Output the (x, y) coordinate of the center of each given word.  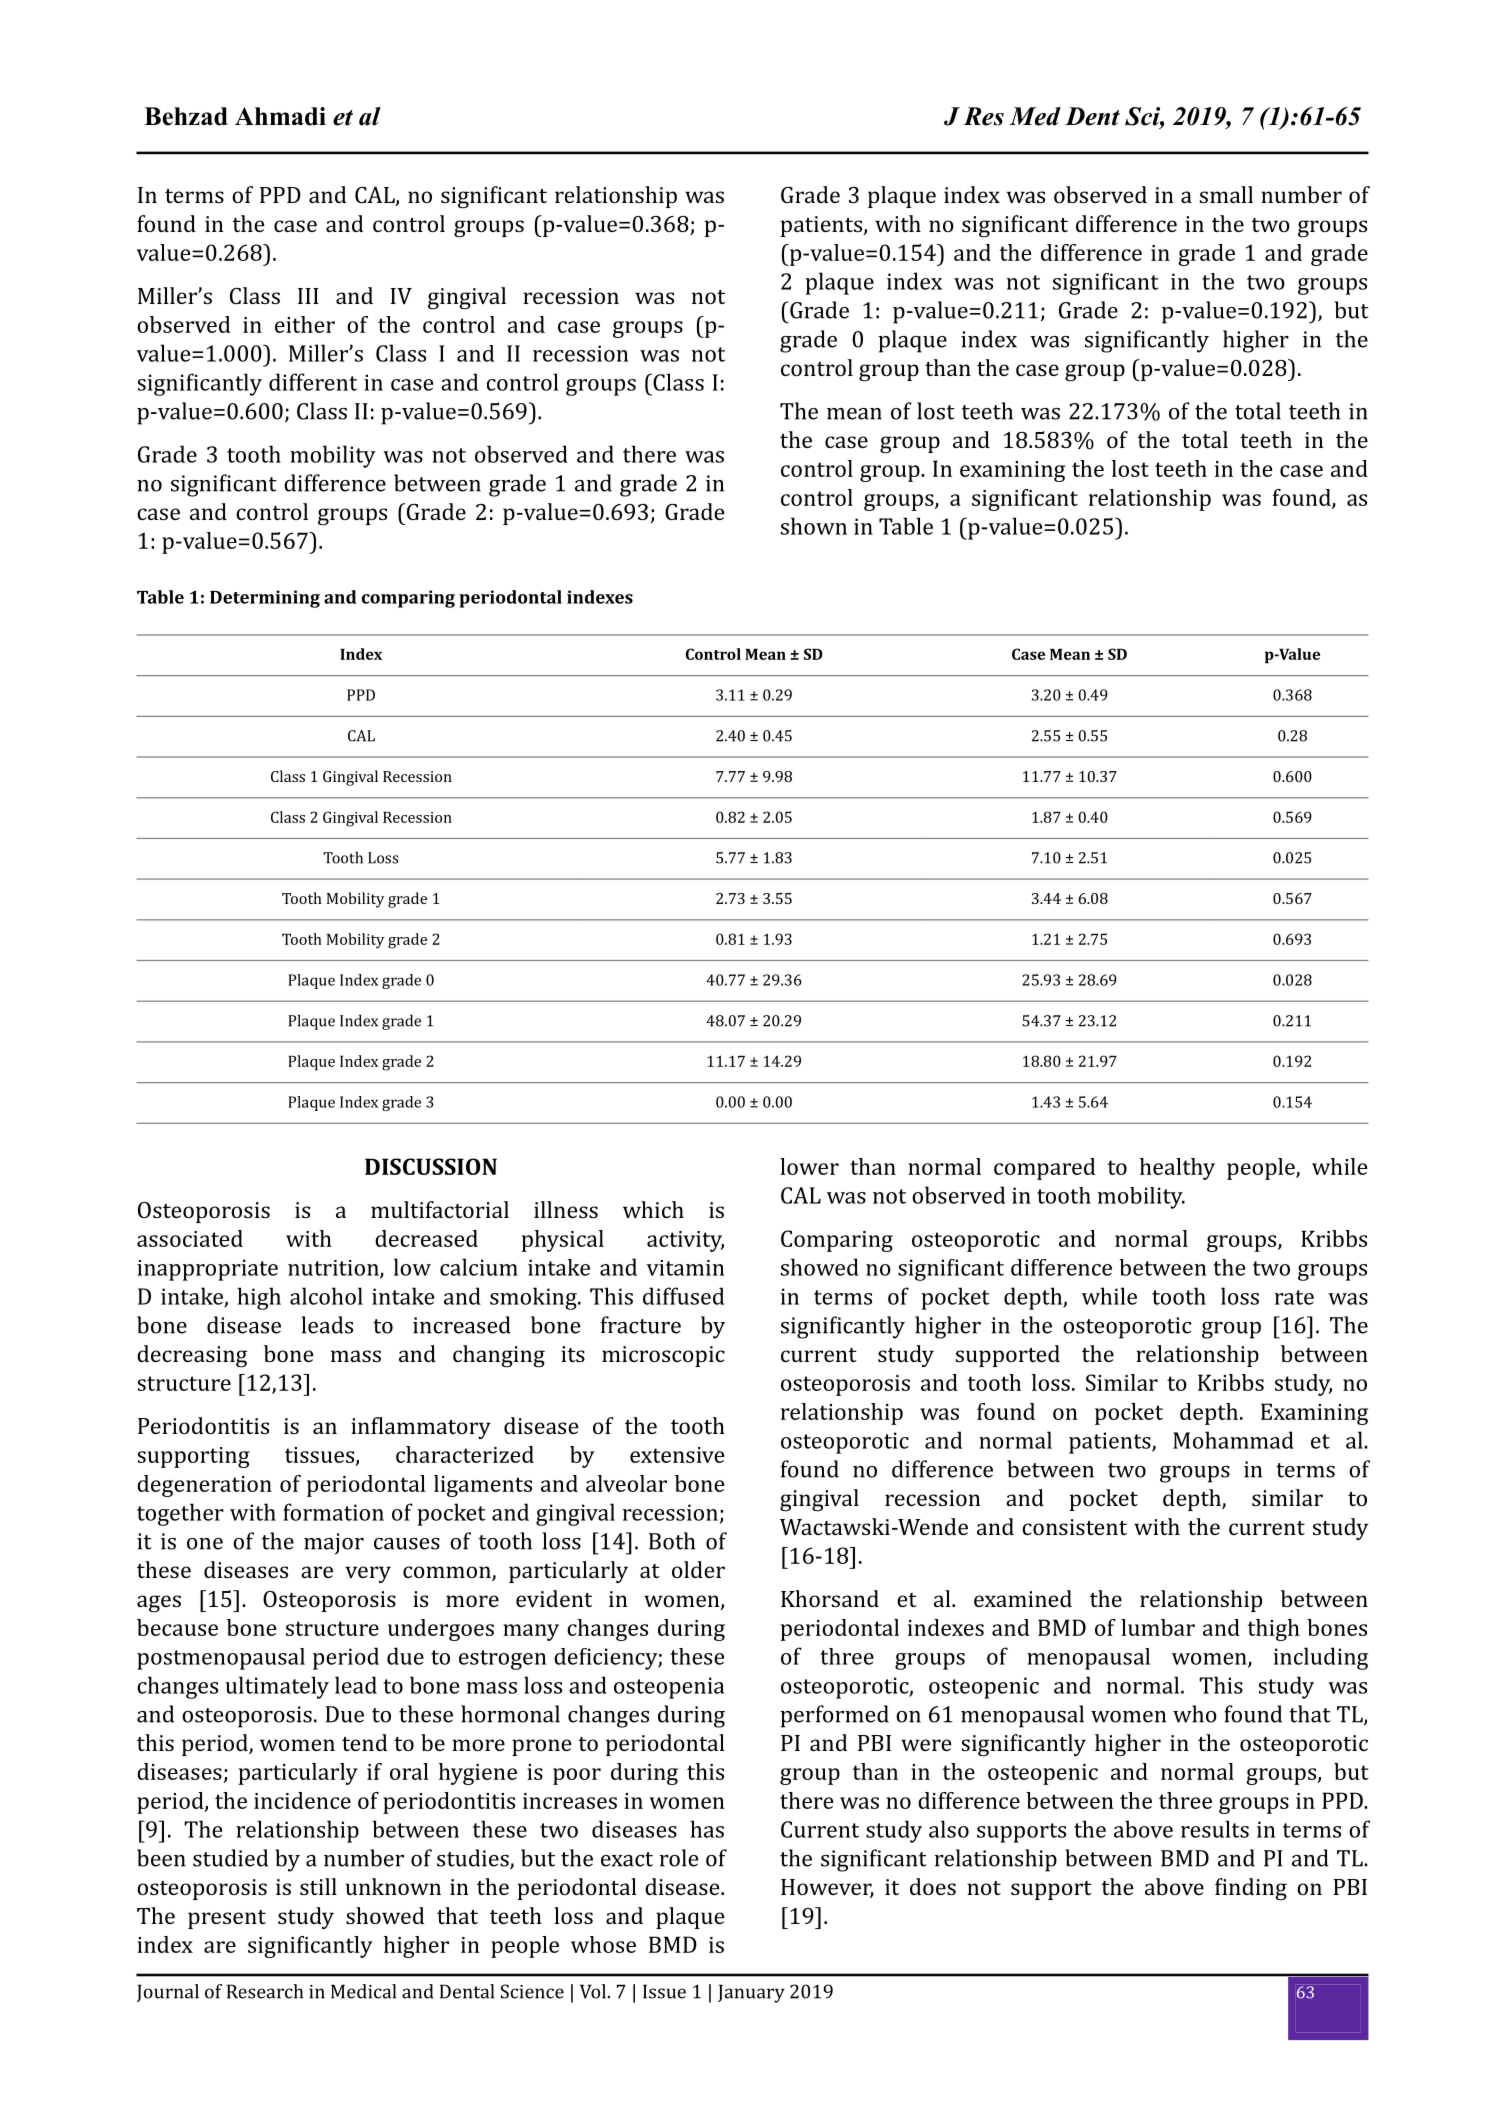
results (1215, 1829)
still (318, 1886)
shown (814, 526)
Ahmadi (280, 116)
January (751, 1993)
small (1226, 194)
